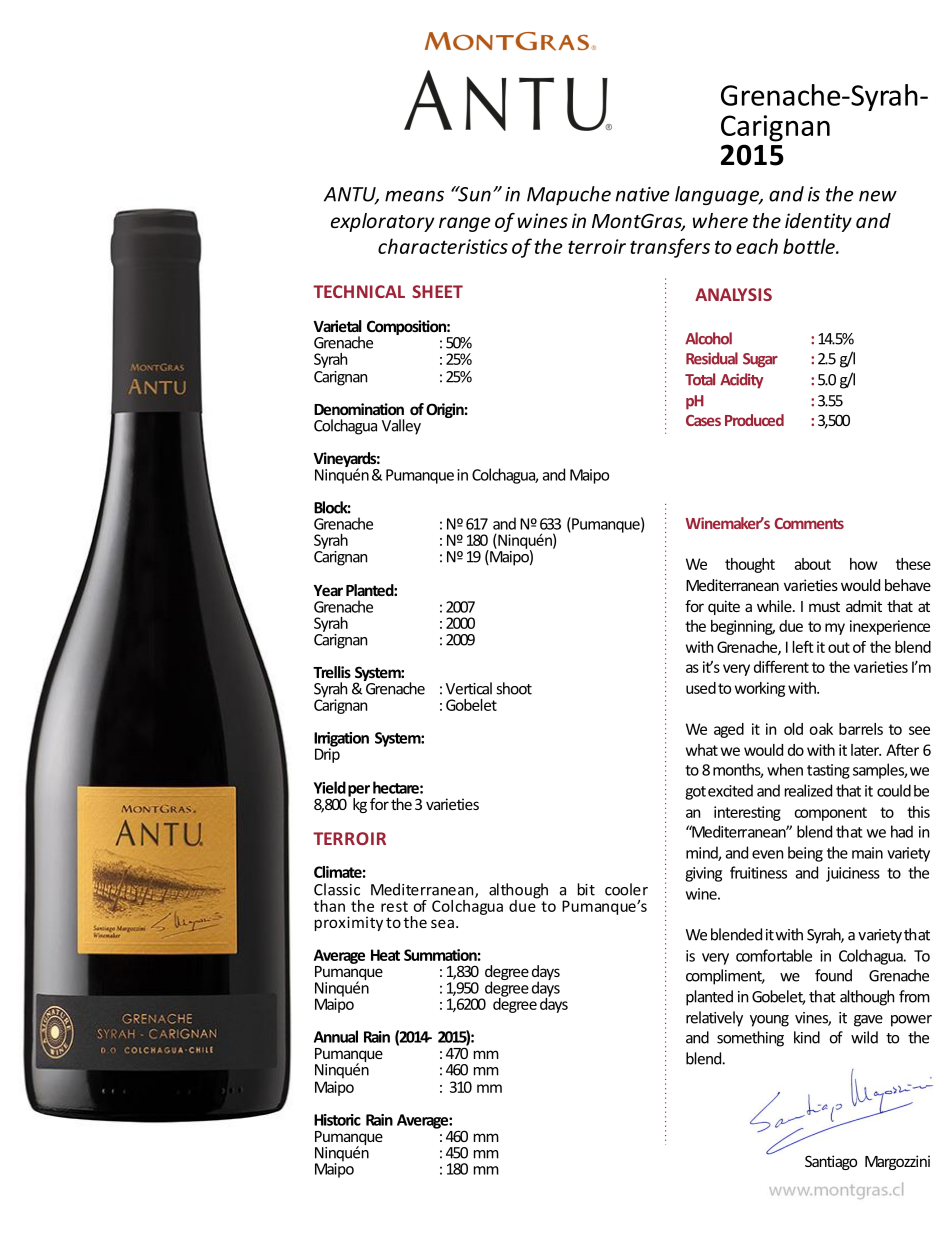  I want to click on Historic, so click(337, 1120).
